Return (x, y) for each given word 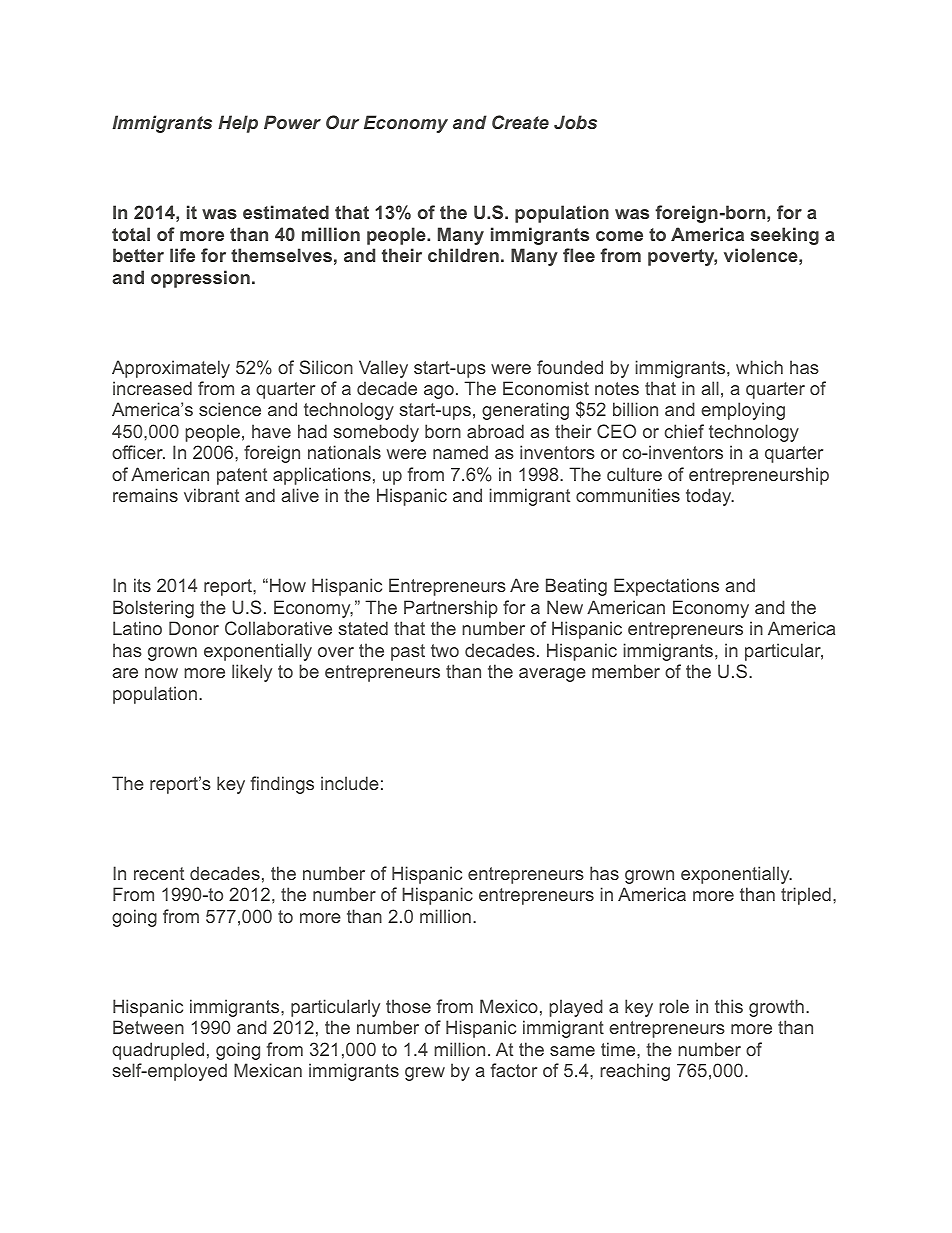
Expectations (666, 587)
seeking (784, 236)
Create (520, 122)
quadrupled (158, 1051)
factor (514, 1070)
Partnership (451, 609)
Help (238, 124)
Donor (194, 628)
